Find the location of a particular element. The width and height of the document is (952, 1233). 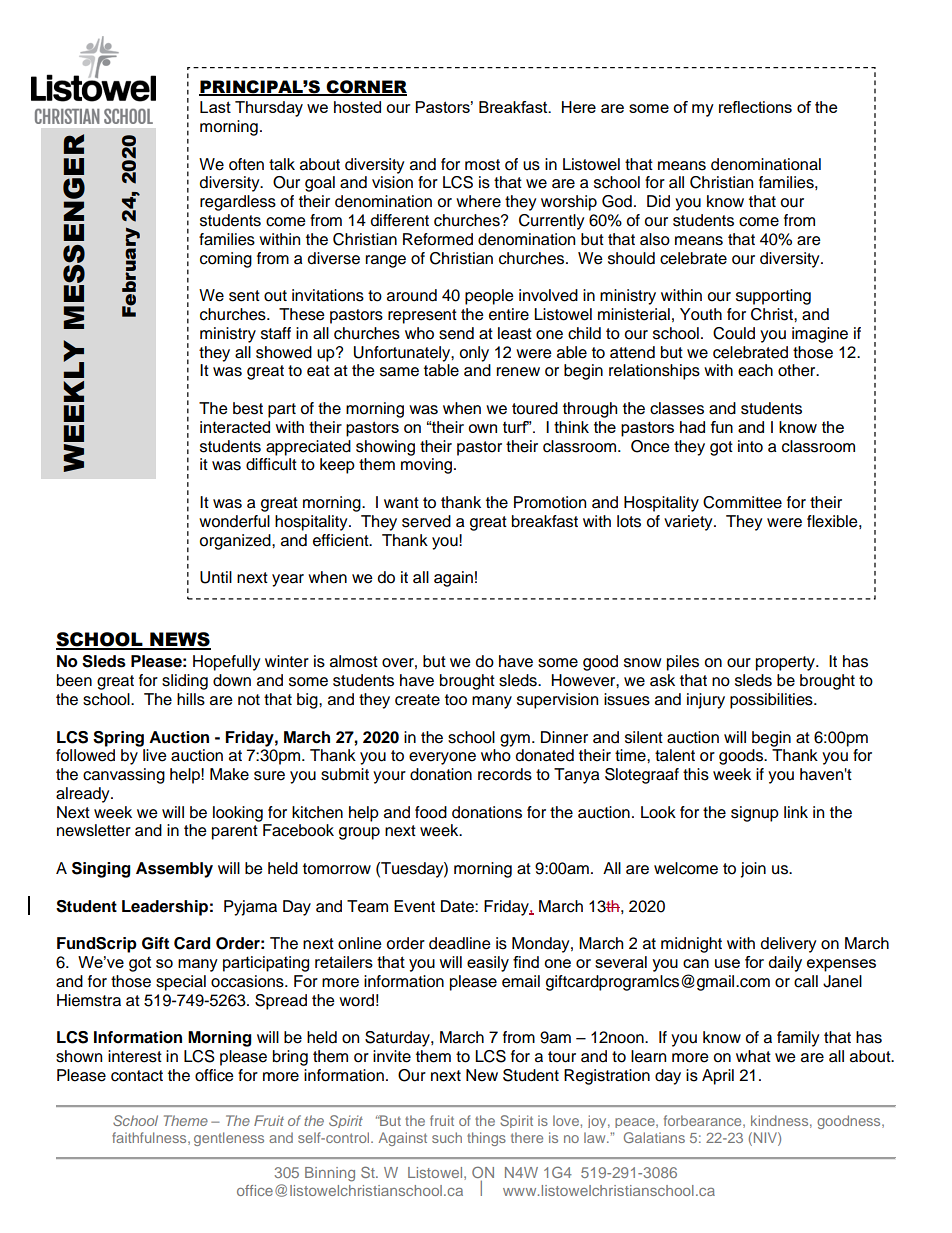

send is located at coordinates (456, 333).
